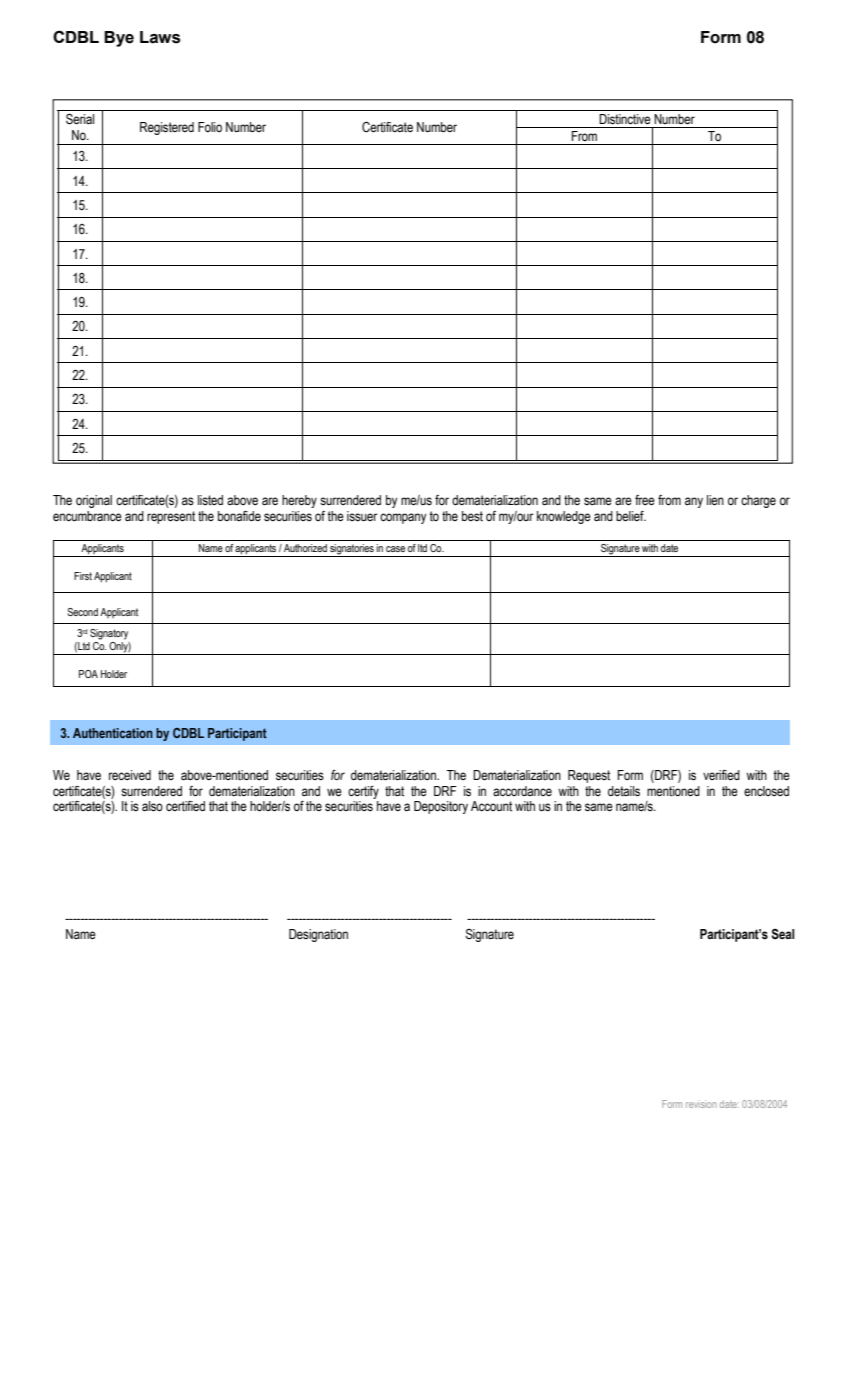  I want to click on Designation, so click(318, 935).
